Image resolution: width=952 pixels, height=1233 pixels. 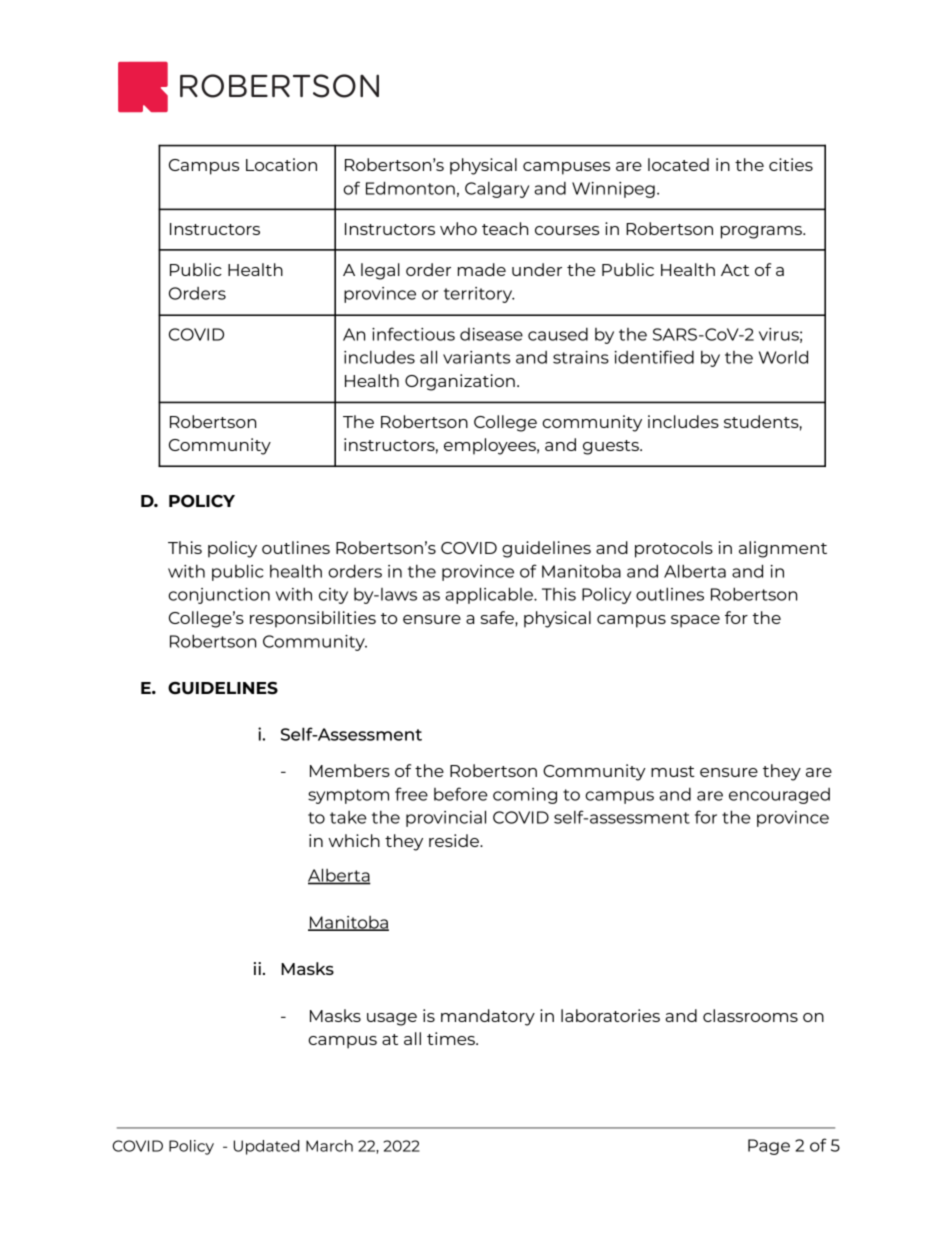 I want to click on variants, so click(x=476, y=357).
